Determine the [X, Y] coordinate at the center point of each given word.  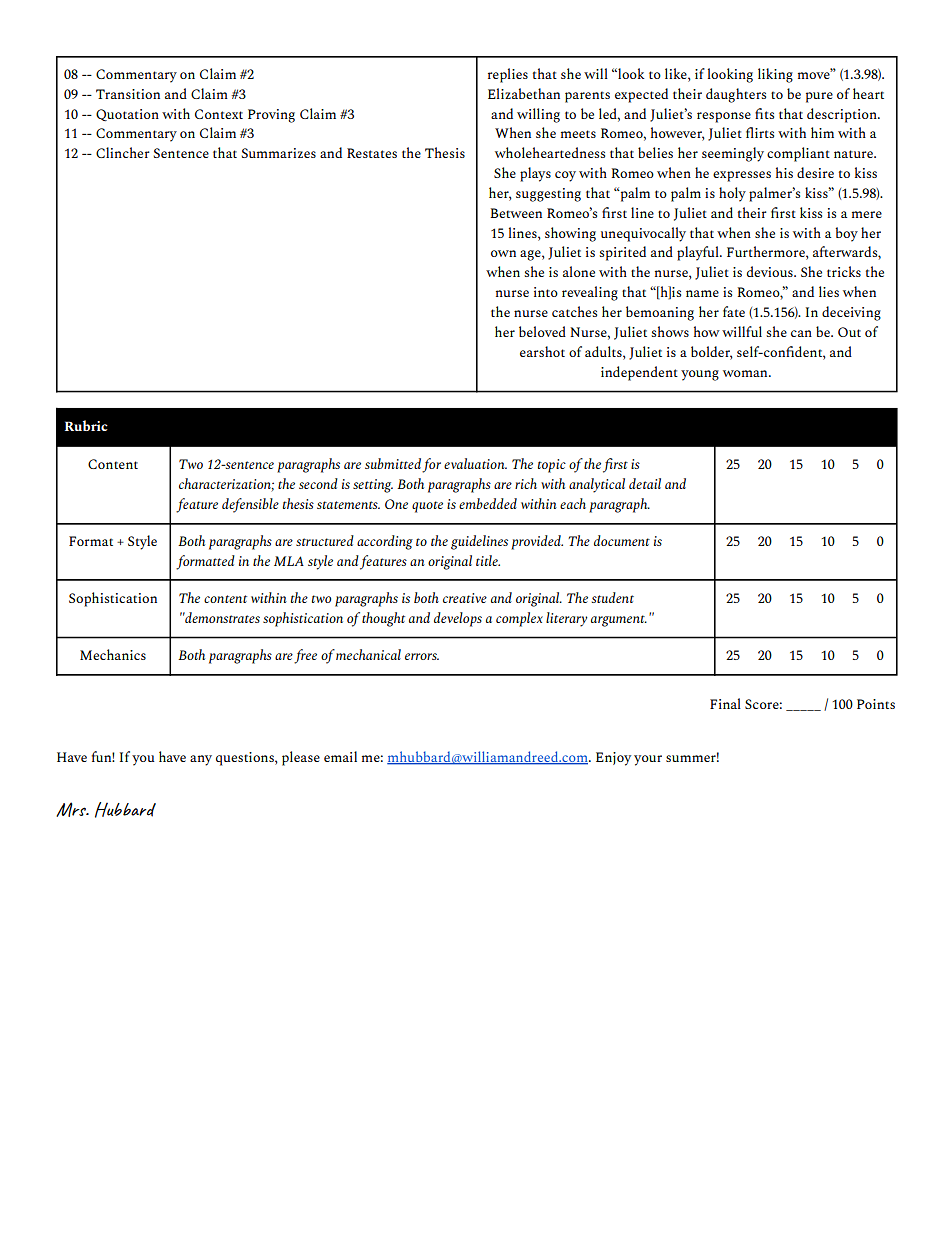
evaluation [475, 463]
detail [645, 483]
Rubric [86, 425]
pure [819, 97]
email [340, 756]
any [201, 760]
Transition [128, 94]
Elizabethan [524, 93]
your [648, 760]
